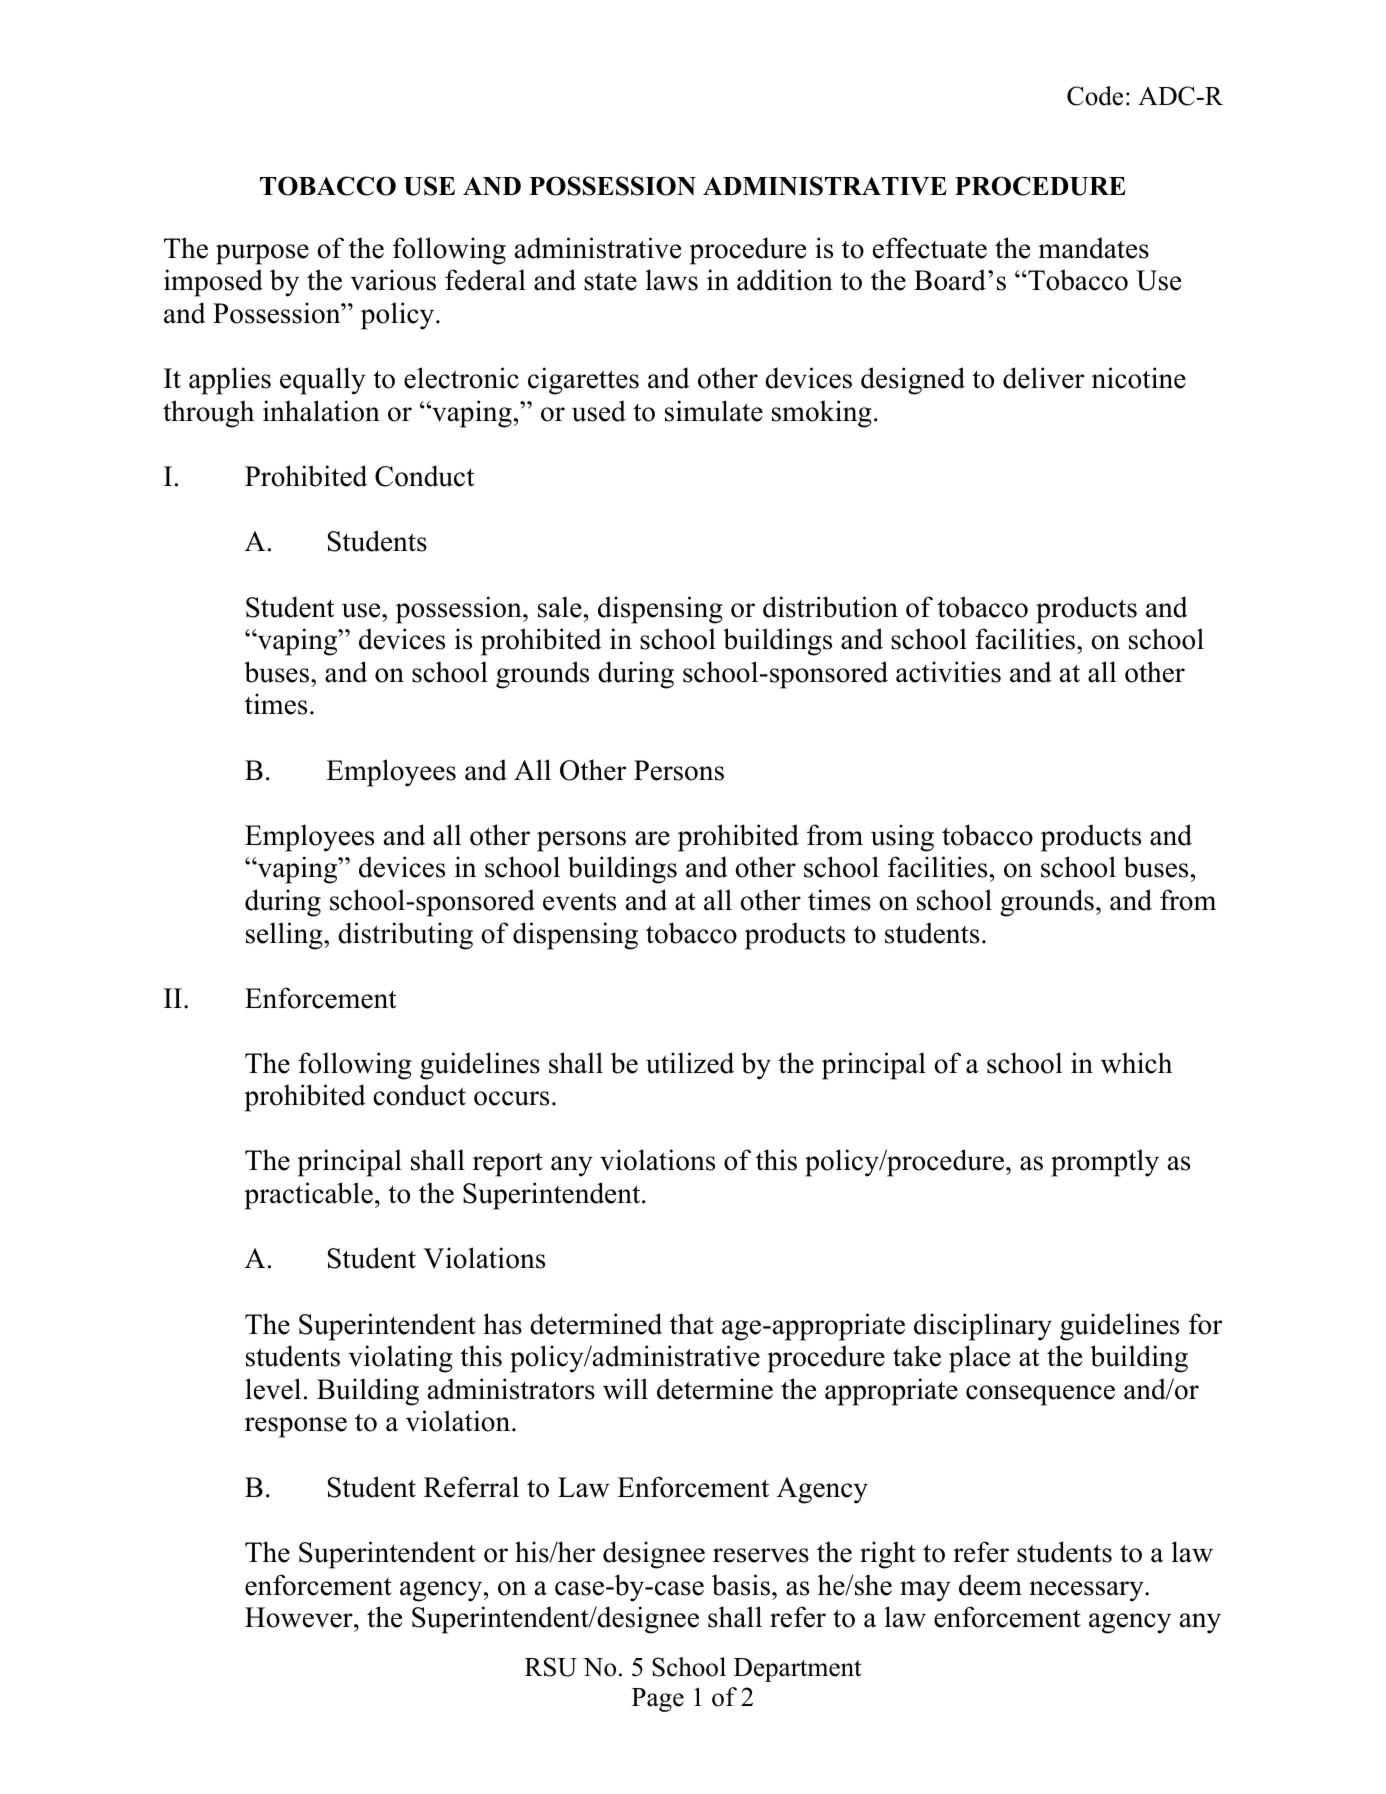  Describe the element at coordinates (560, 607) in the page. I see `sale` at that location.
